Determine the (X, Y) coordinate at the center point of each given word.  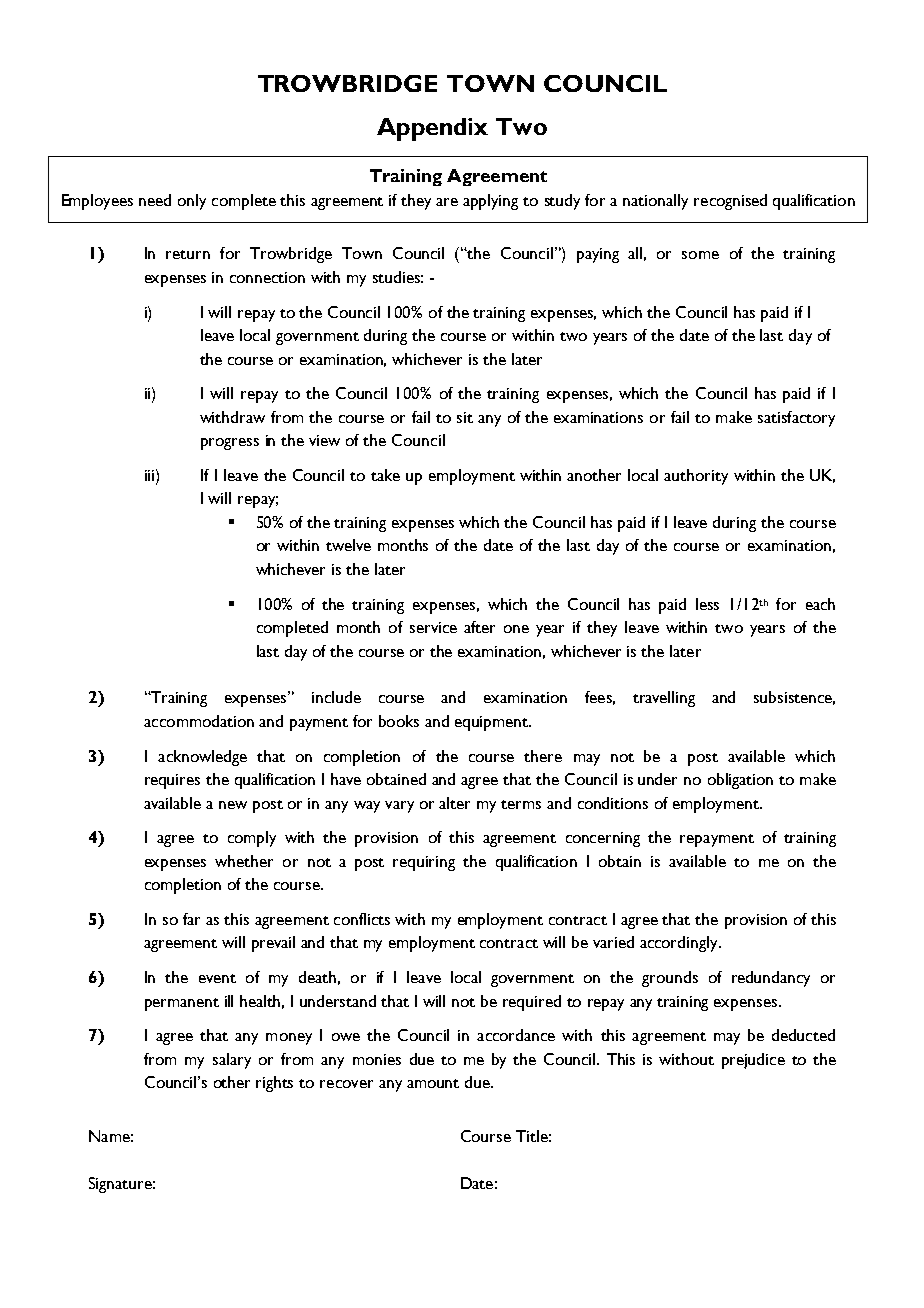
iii (151, 475)
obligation (740, 781)
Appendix (432, 129)
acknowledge (202, 758)
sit (465, 417)
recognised (730, 202)
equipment (493, 723)
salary (232, 1061)
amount (433, 1083)
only (192, 202)
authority (696, 477)
